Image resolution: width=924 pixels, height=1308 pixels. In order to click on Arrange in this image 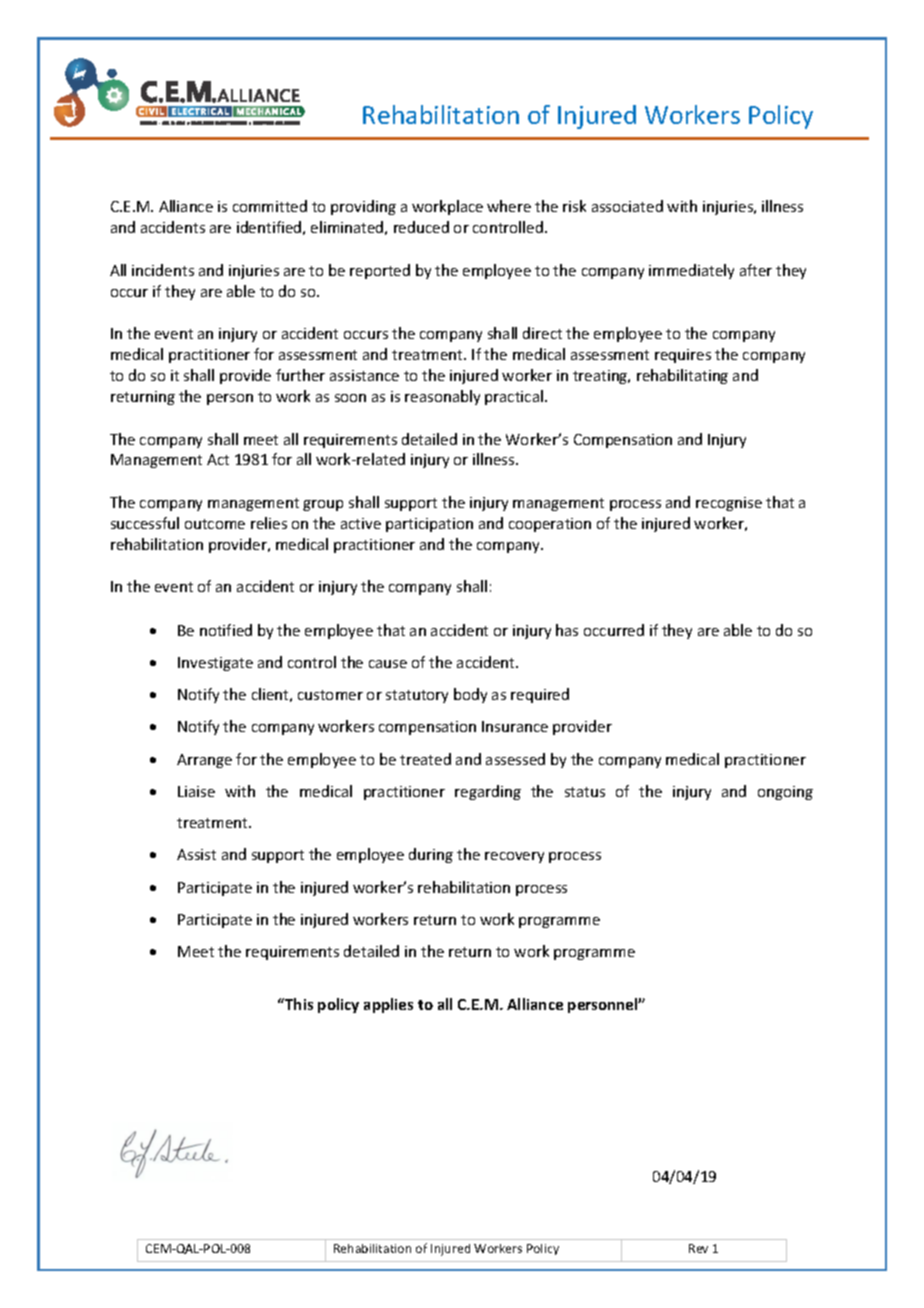, I will do `click(204, 761)`.
